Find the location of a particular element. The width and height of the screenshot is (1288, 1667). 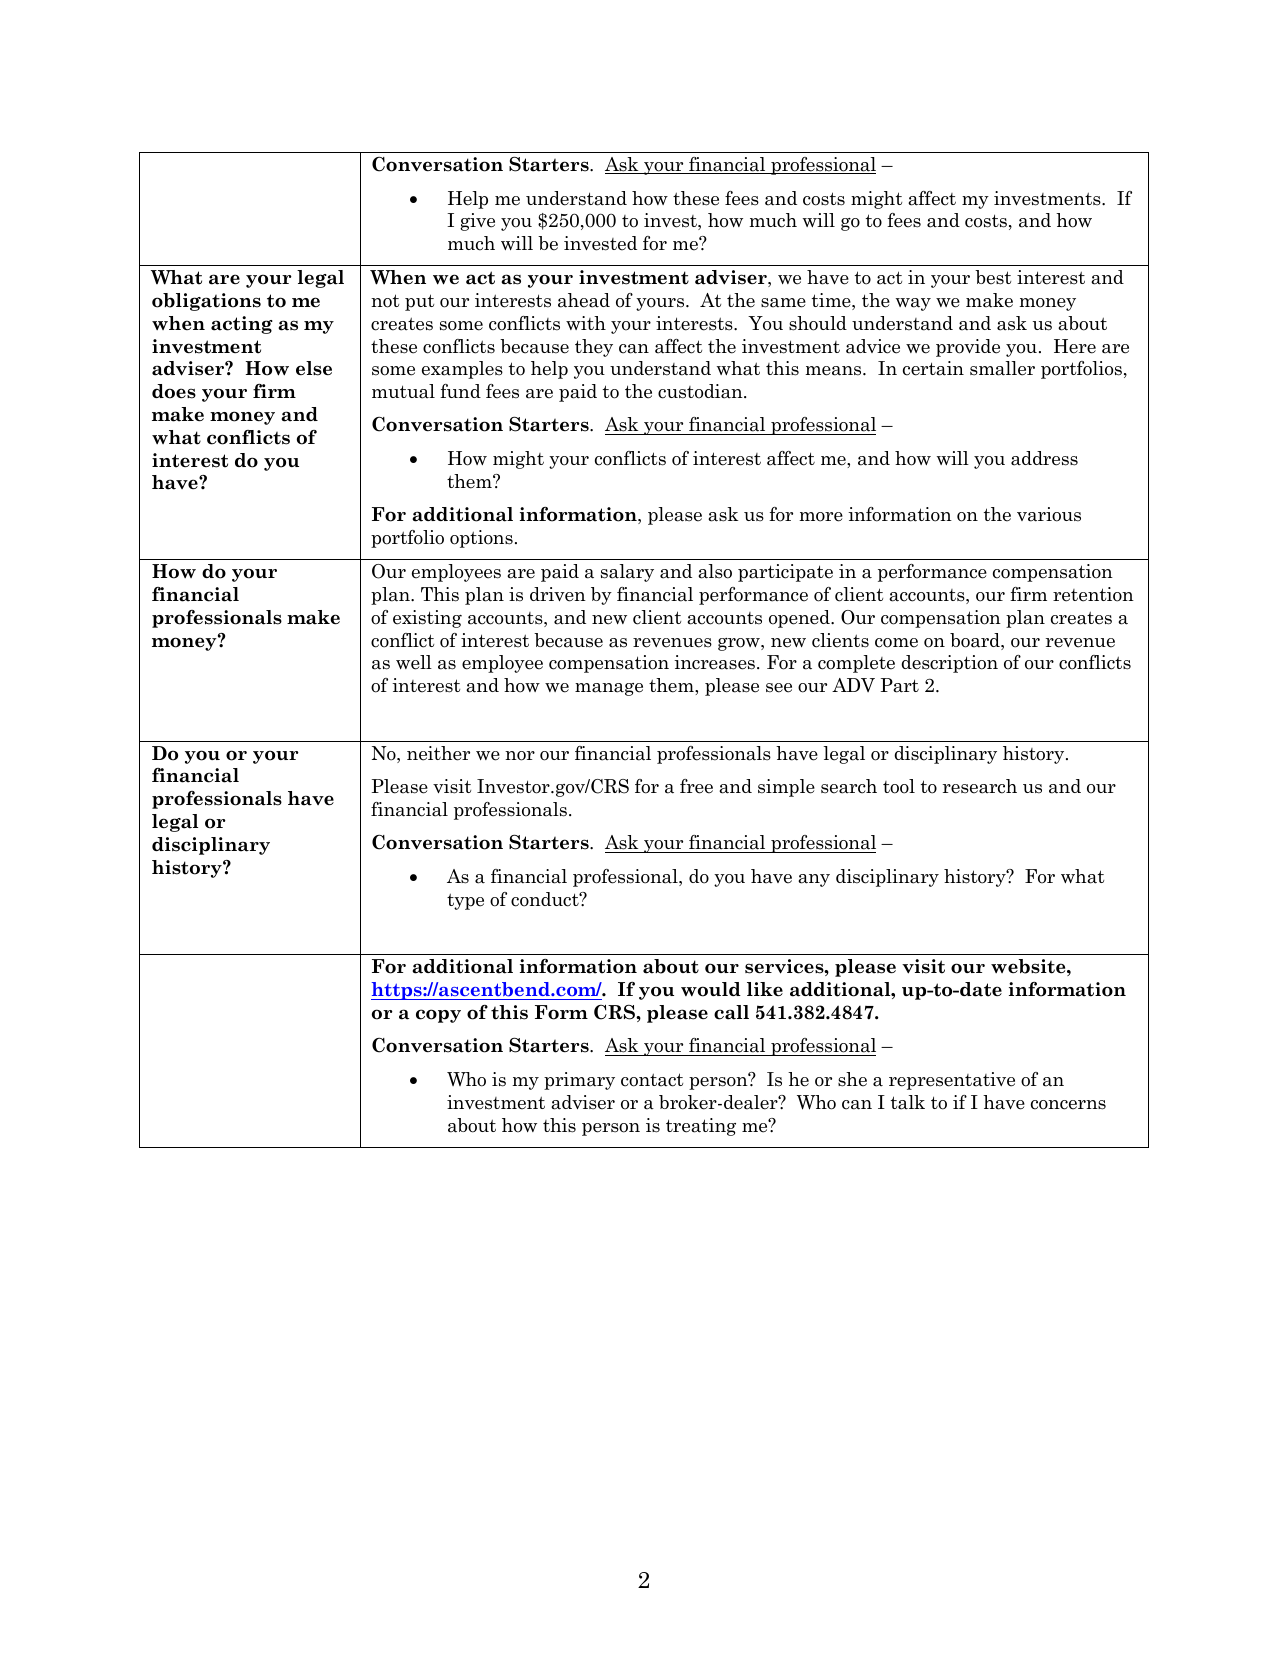

contact is located at coordinates (652, 1080).
